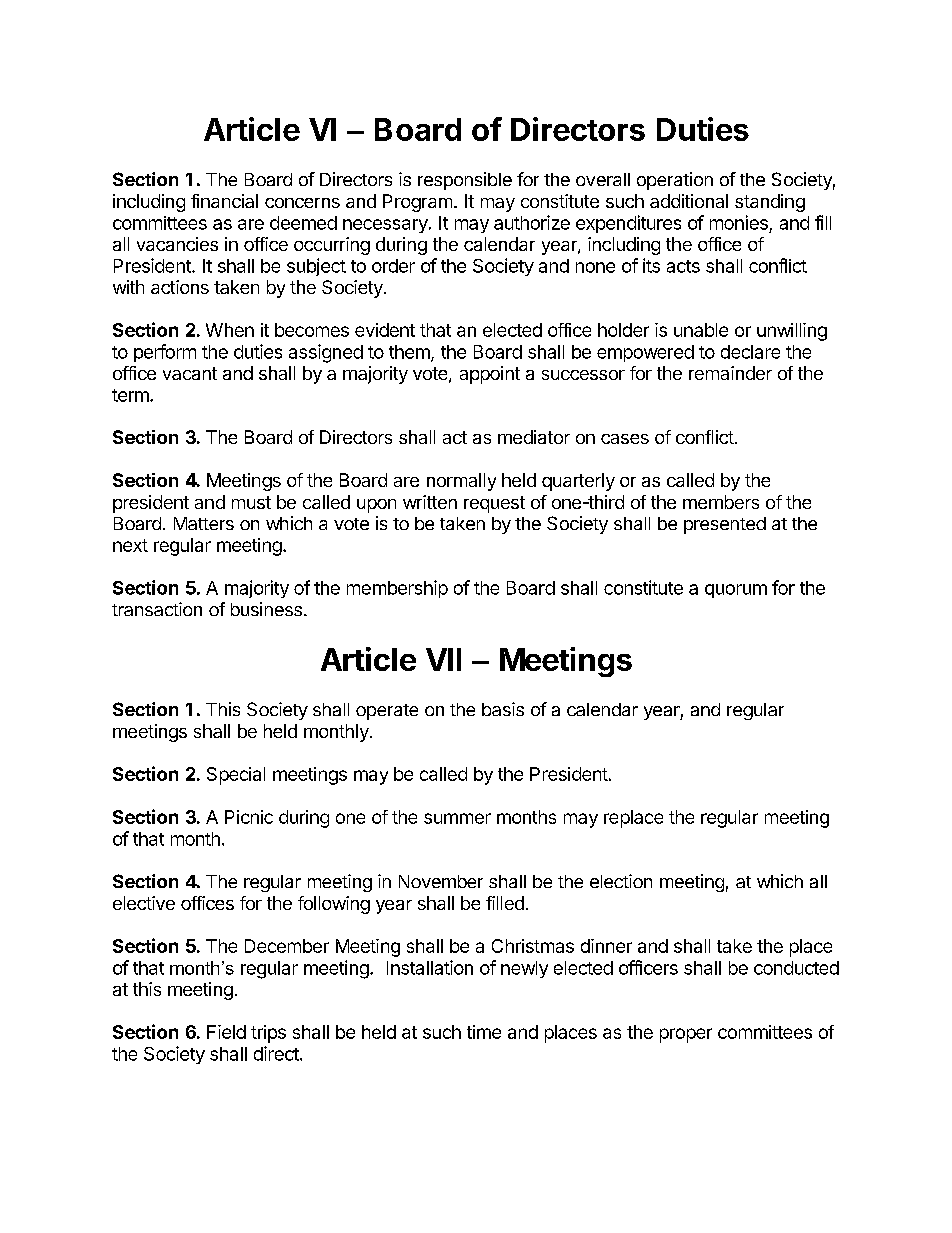 The height and width of the screenshot is (1233, 952). Describe the element at coordinates (224, 201) in the screenshot. I see `financial` at that location.
